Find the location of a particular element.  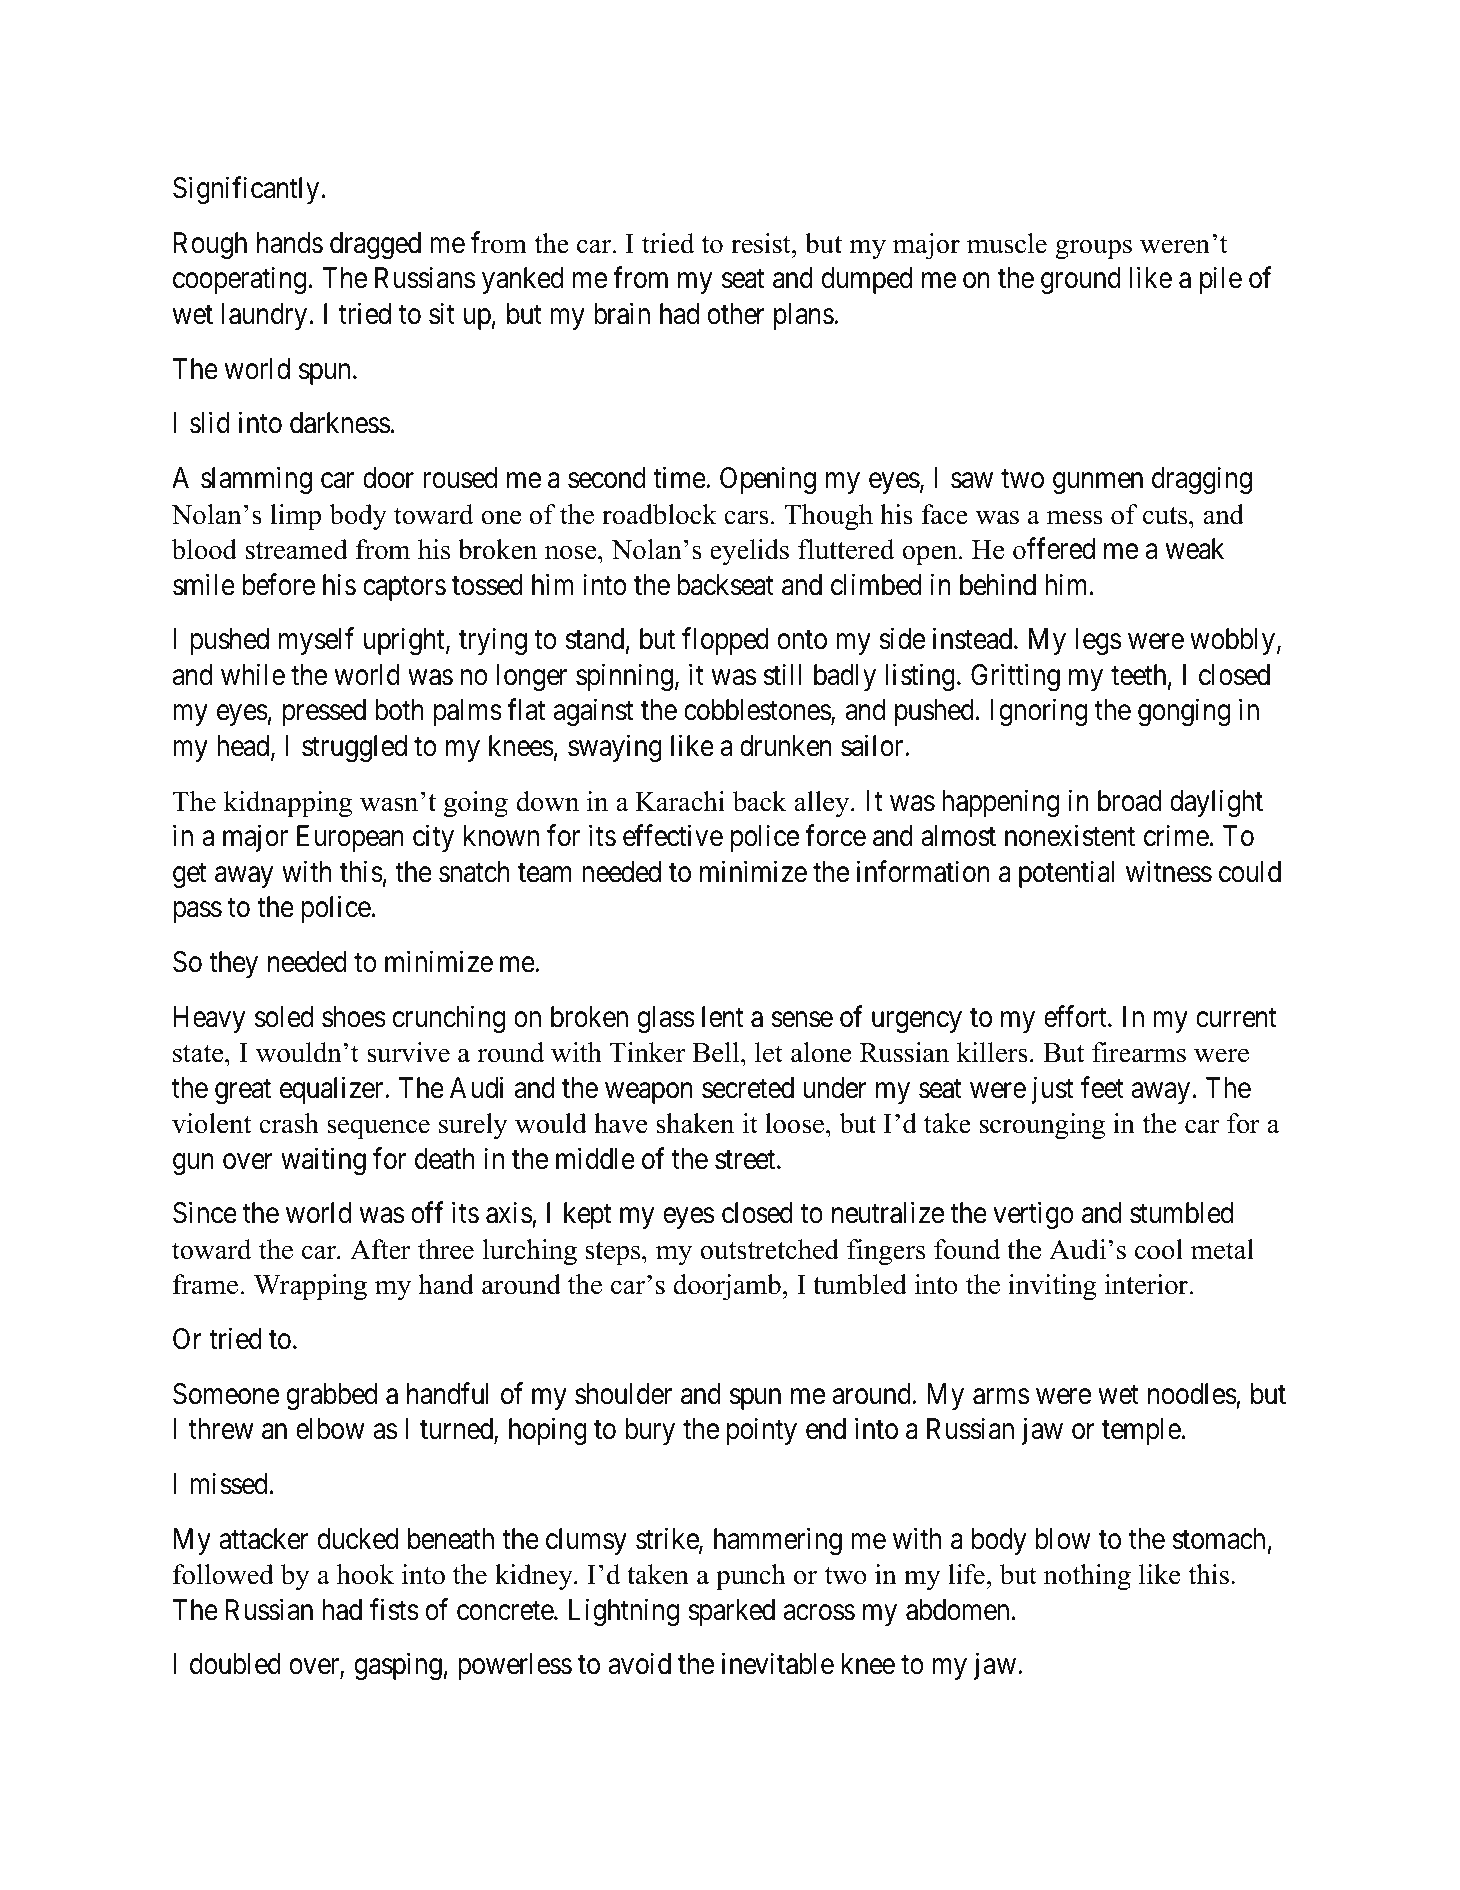

eyelids is located at coordinates (749, 552).
